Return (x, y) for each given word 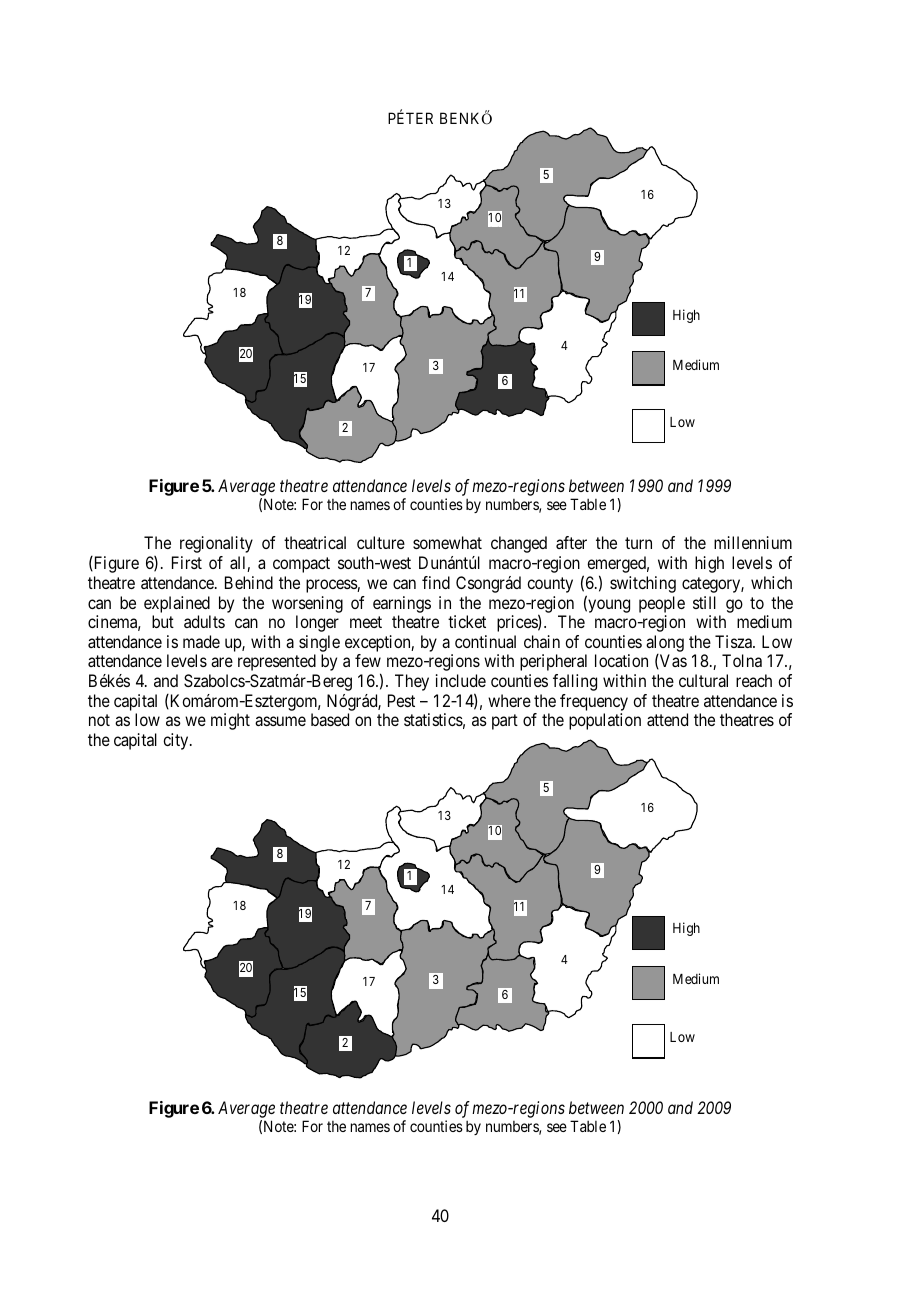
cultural (703, 680)
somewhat (447, 542)
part (505, 722)
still (704, 602)
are (222, 662)
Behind (249, 582)
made (201, 641)
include (461, 680)
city (177, 741)
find (436, 582)
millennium (753, 542)
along (665, 643)
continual (485, 641)
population (605, 721)
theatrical (315, 542)
